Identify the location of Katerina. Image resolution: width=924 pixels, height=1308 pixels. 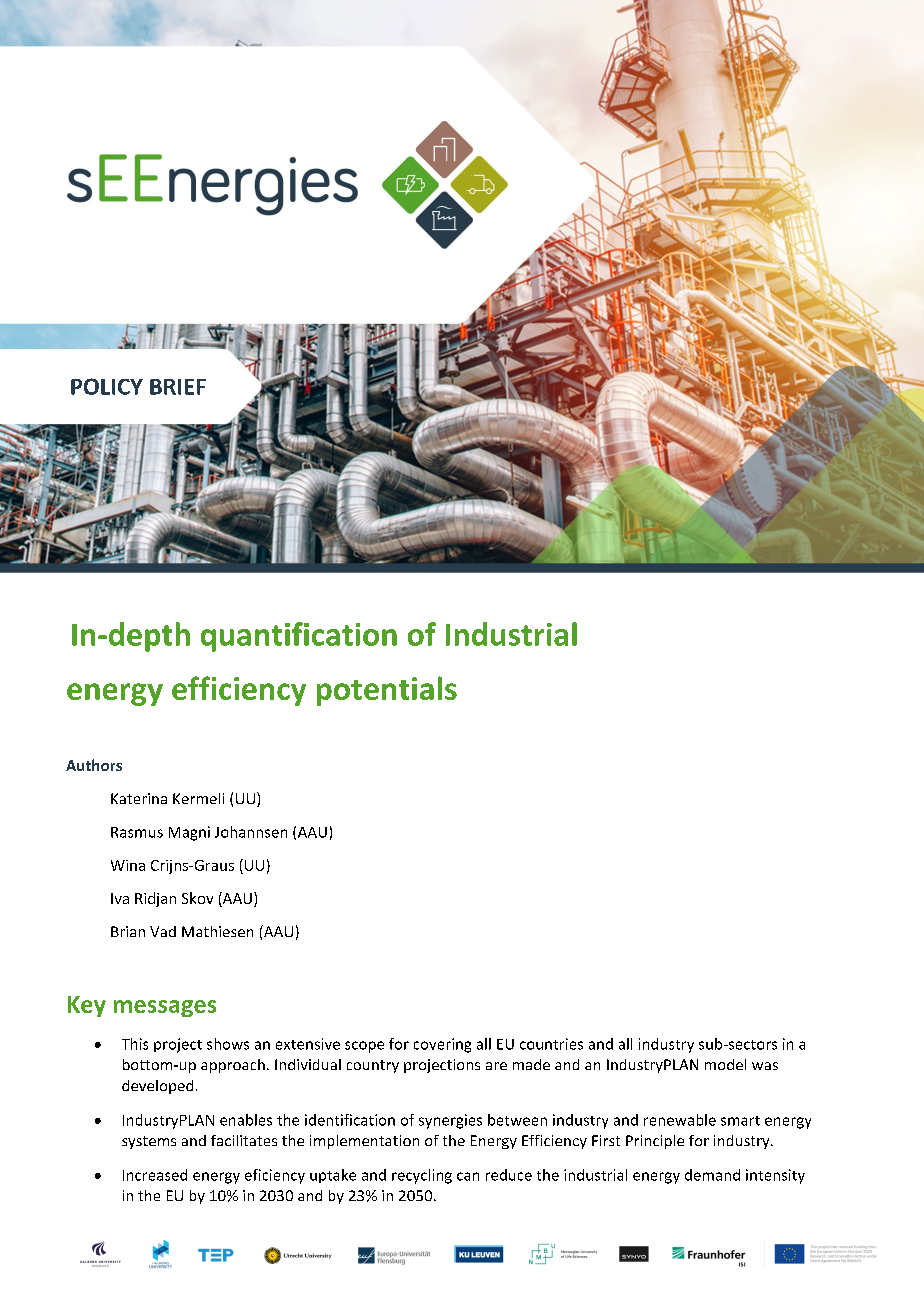
(139, 798).
